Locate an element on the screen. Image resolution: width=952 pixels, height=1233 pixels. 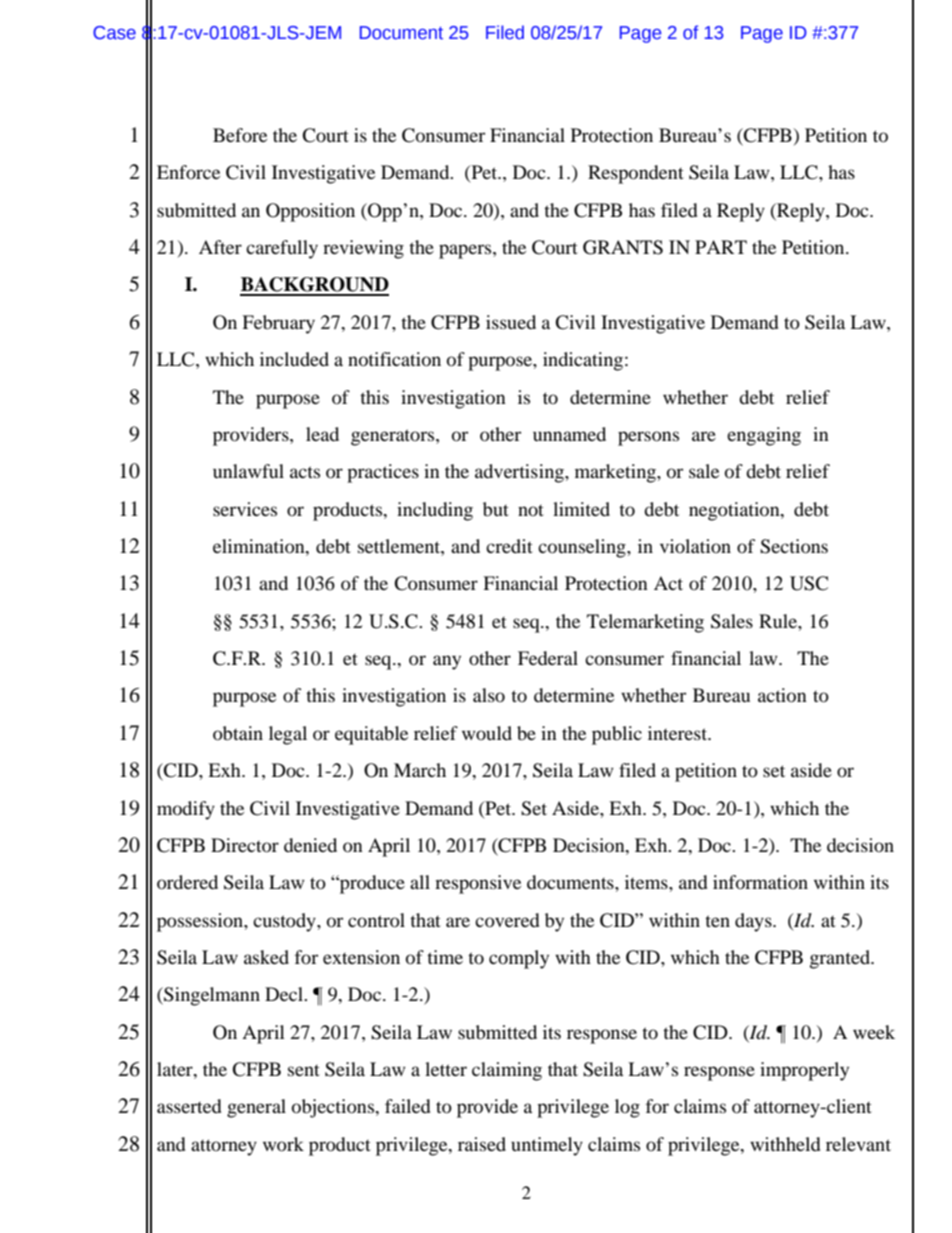
action is located at coordinates (782, 695).
